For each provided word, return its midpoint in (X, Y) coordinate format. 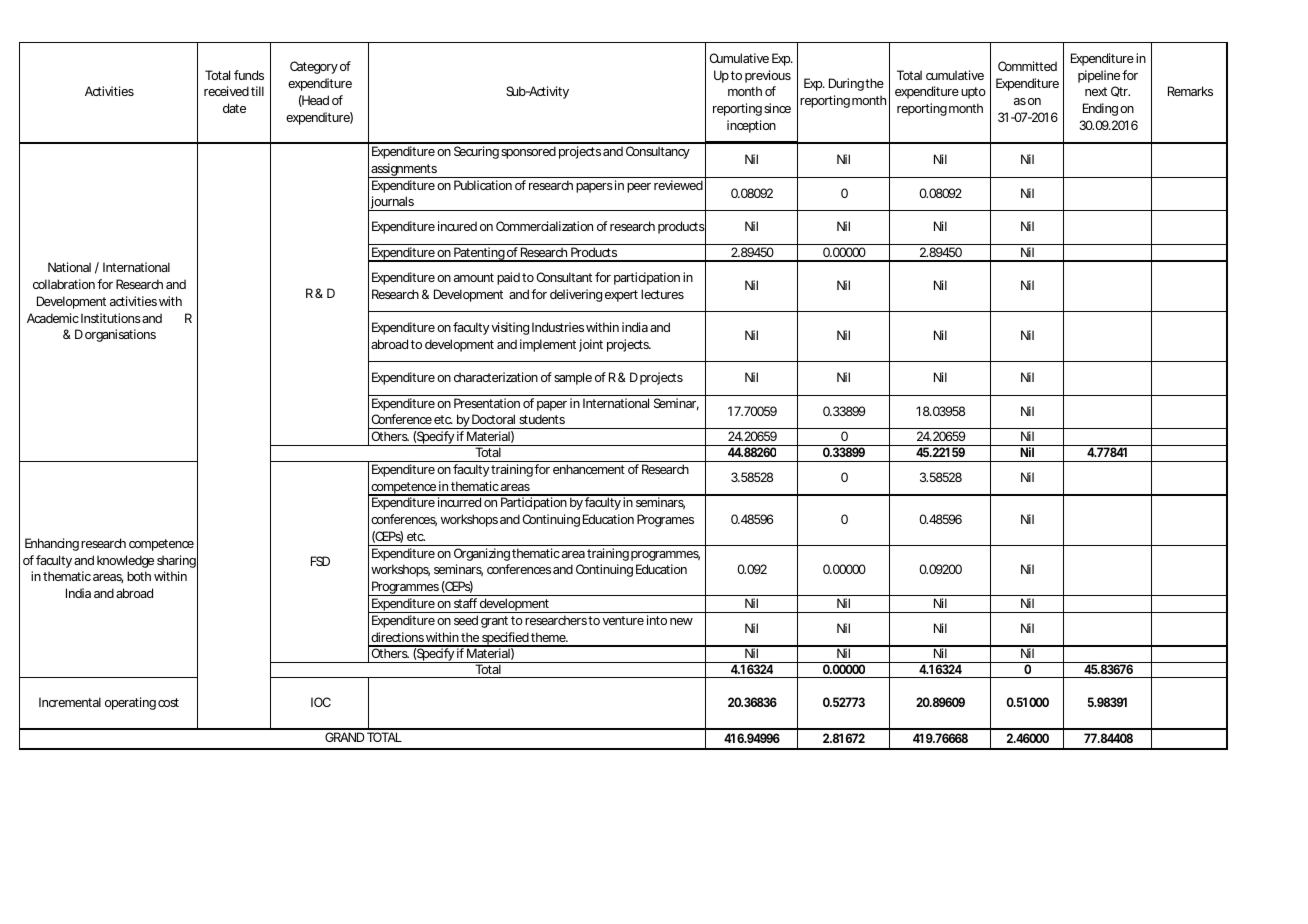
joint (591, 345)
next (1096, 91)
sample (573, 378)
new (681, 621)
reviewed (678, 185)
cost (168, 702)
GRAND (345, 737)
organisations (120, 335)
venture (623, 620)
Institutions (111, 318)
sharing (176, 561)
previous (768, 76)
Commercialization (544, 226)
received (226, 91)
